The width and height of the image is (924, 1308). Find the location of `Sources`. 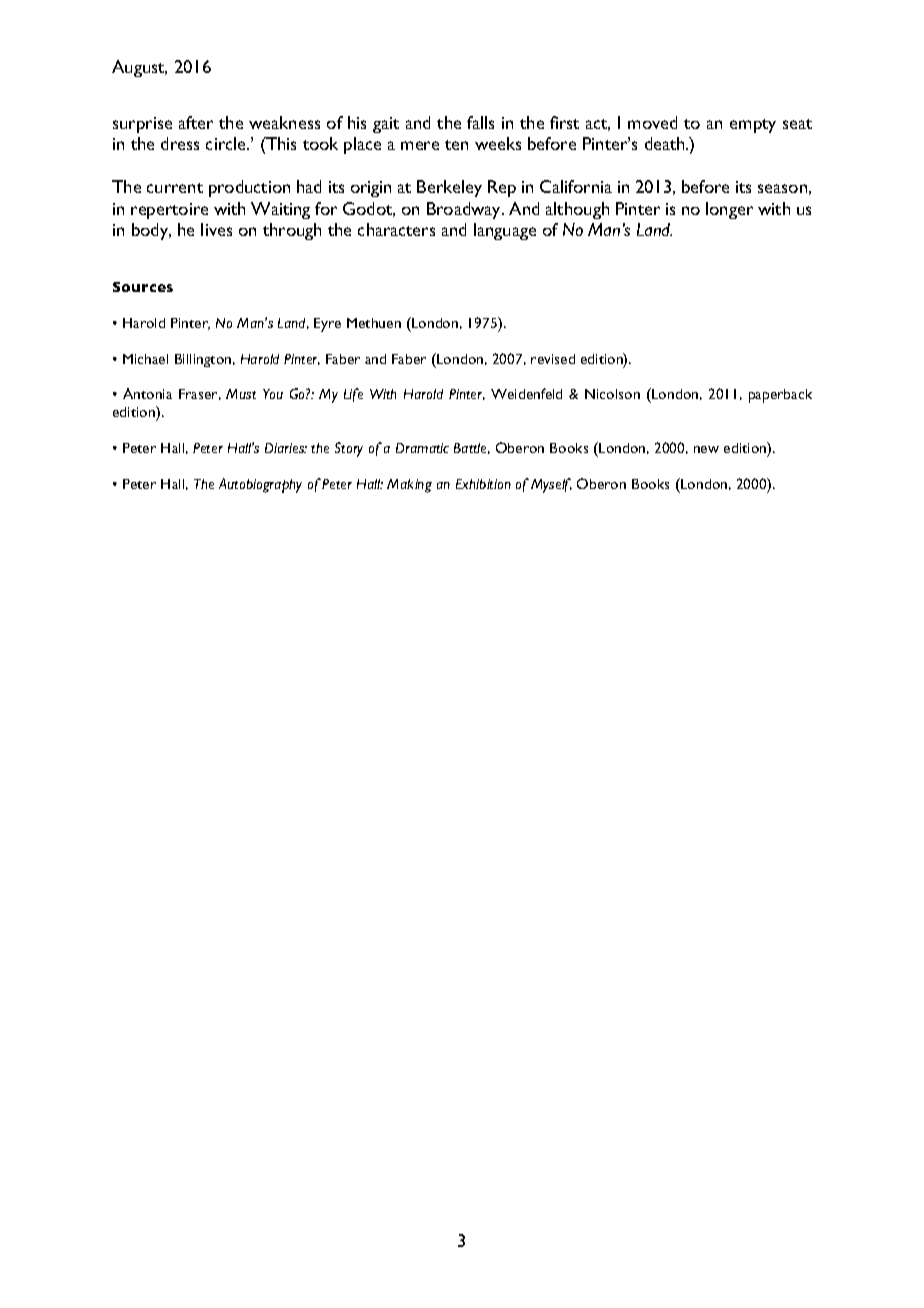

Sources is located at coordinates (143, 287).
